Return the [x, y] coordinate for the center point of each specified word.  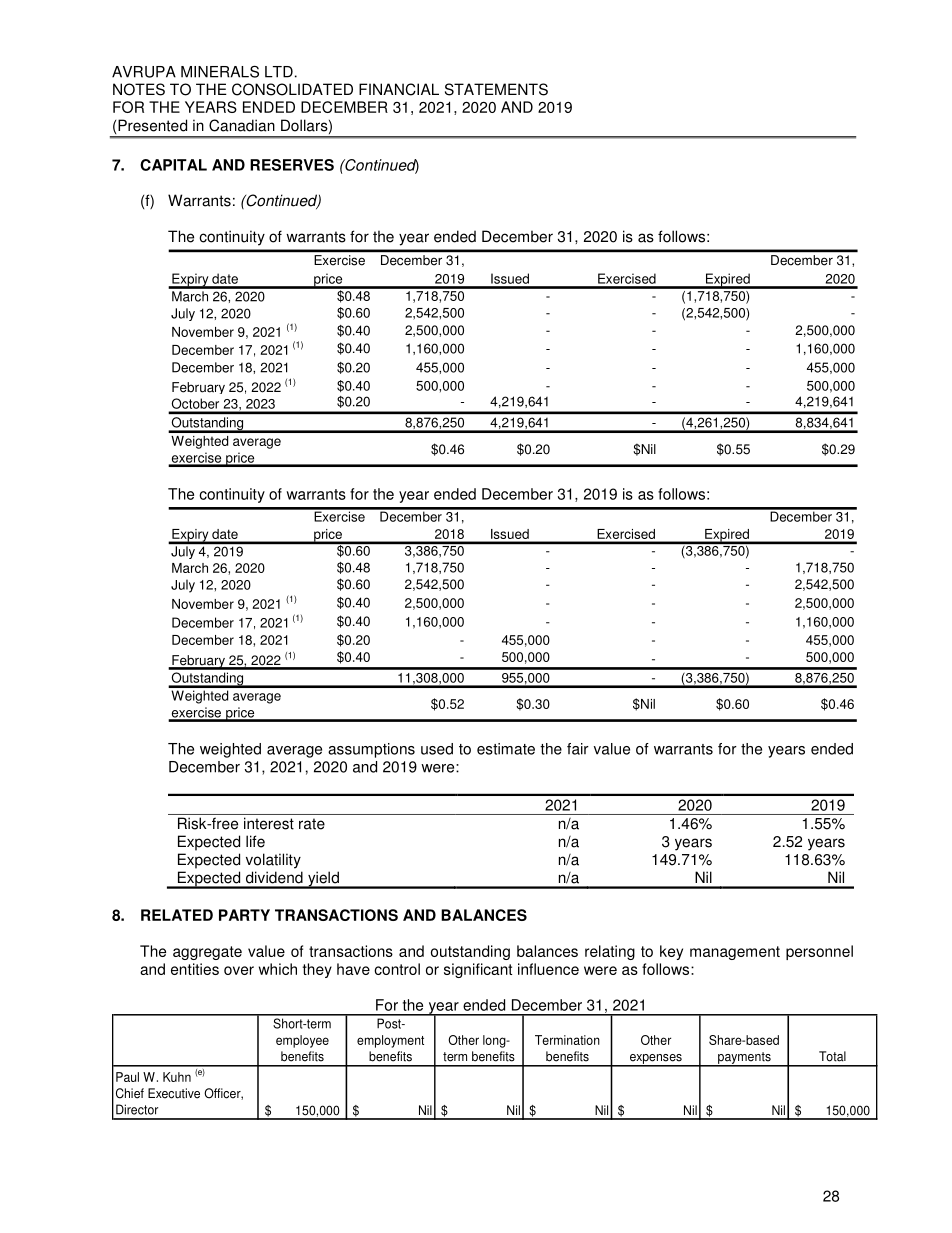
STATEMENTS [496, 89]
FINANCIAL [399, 89]
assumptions [371, 750]
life [255, 841]
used [437, 749]
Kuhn [177, 1077]
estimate [506, 749]
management [735, 953]
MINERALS [220, 71]
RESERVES [292, 165]
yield [323, 880]
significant [478, 970]
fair [578, 749]
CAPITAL [173, 165]
